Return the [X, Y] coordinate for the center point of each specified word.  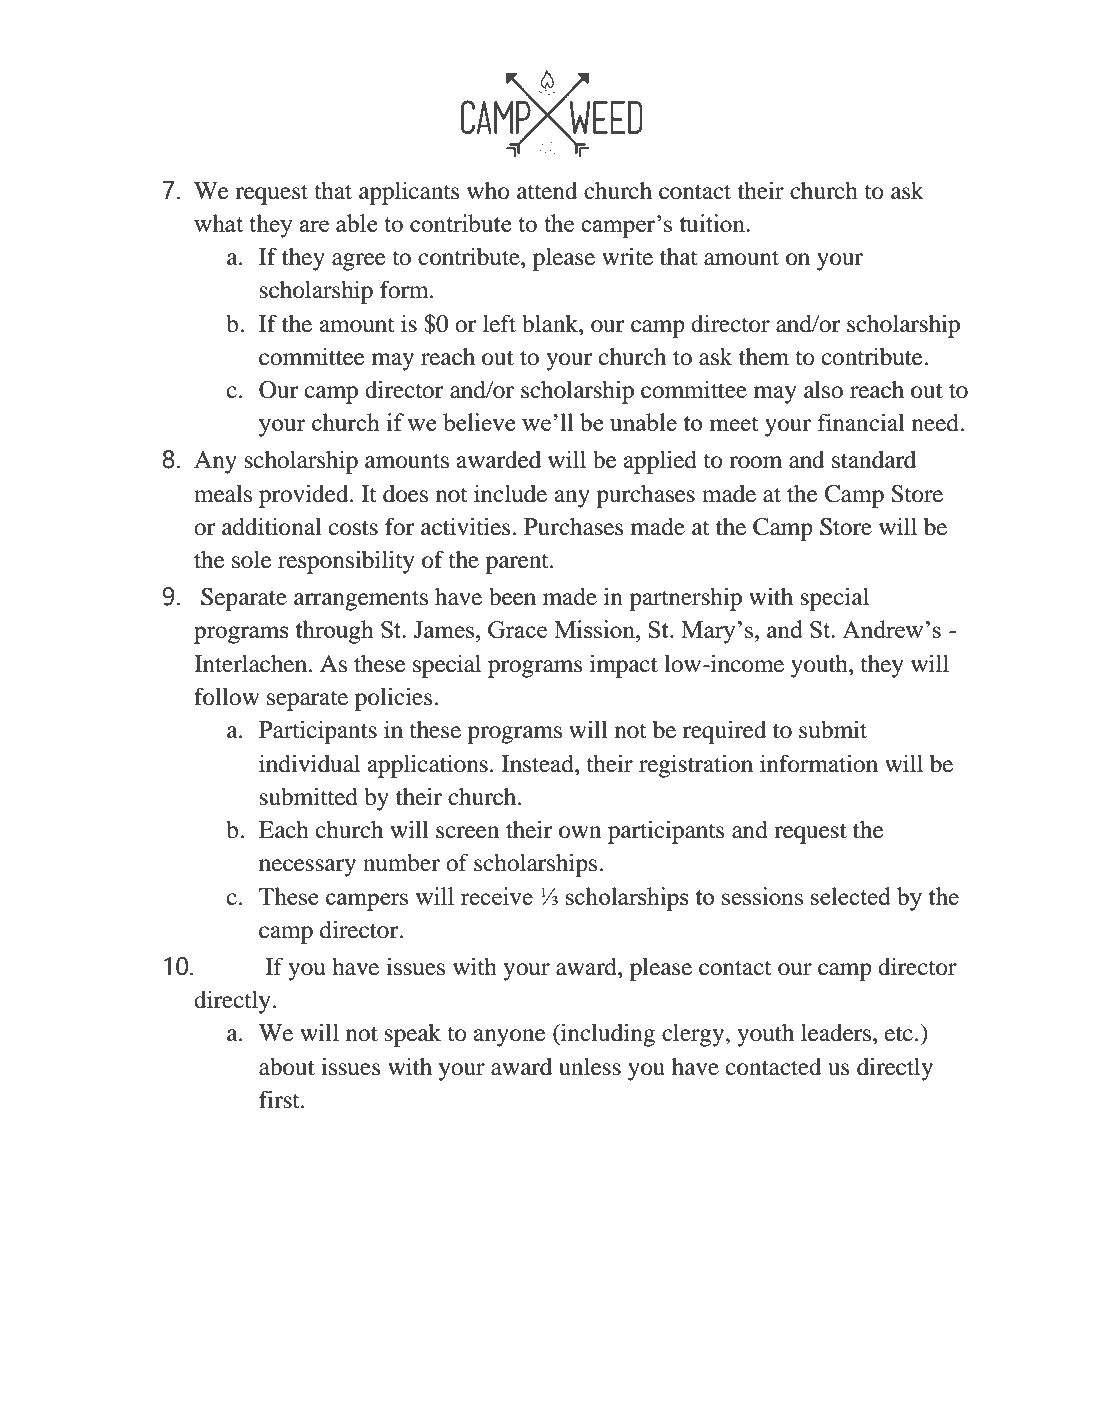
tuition [713, 223]
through [334, 632]
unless [590, 1067]
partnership [685, 599]
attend [547, 191]
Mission [595, 629]
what [218, 223]
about [287, 1067]
